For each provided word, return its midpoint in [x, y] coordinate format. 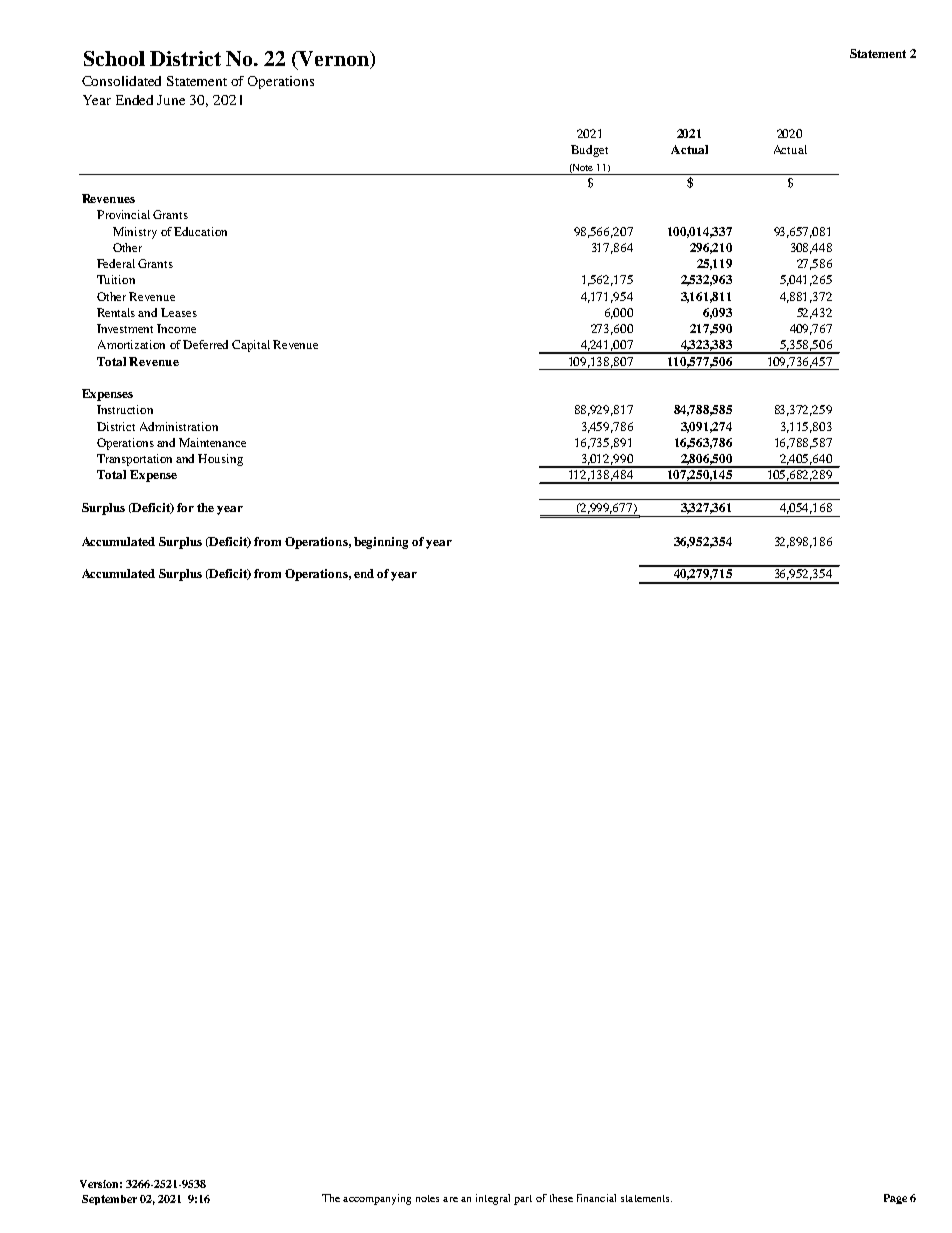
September [109, 1200]
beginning [381, 543]
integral [493, 1199]
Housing [220, 460]
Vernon [334, 58]
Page [895, 1199]
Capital [251, 346]
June [171, 100]
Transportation [134, 460]
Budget [589, 151]
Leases [179, 312]
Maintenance [212, 442]
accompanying [377, 1199]
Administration [179, 426]
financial [596, 1198]
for [185, 507]
